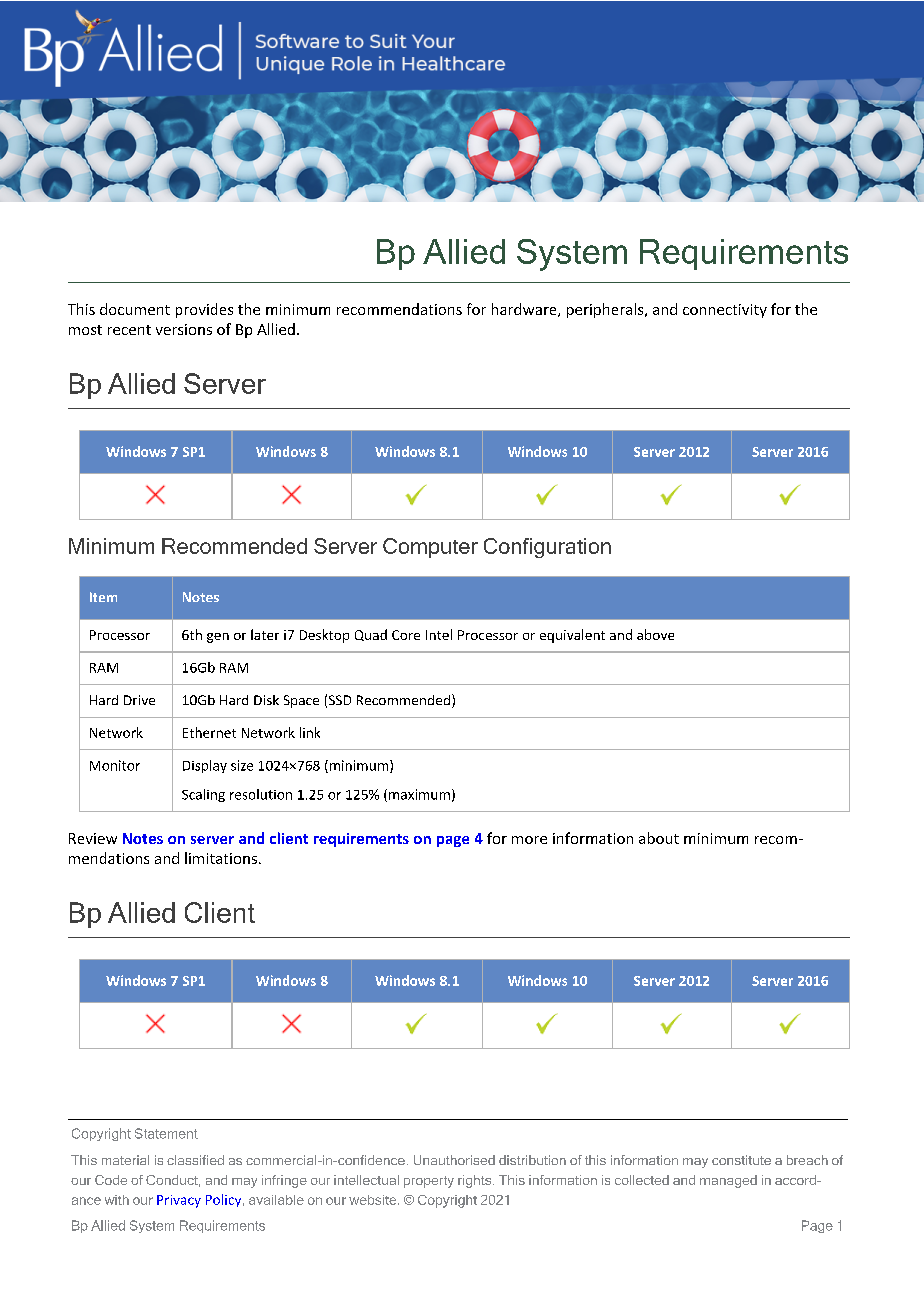 This screenshot has width=924, height=1308. What do you see at coordinates (184, 329) in the screenshot?
I see `versions` at bounding box center [184, 329].
